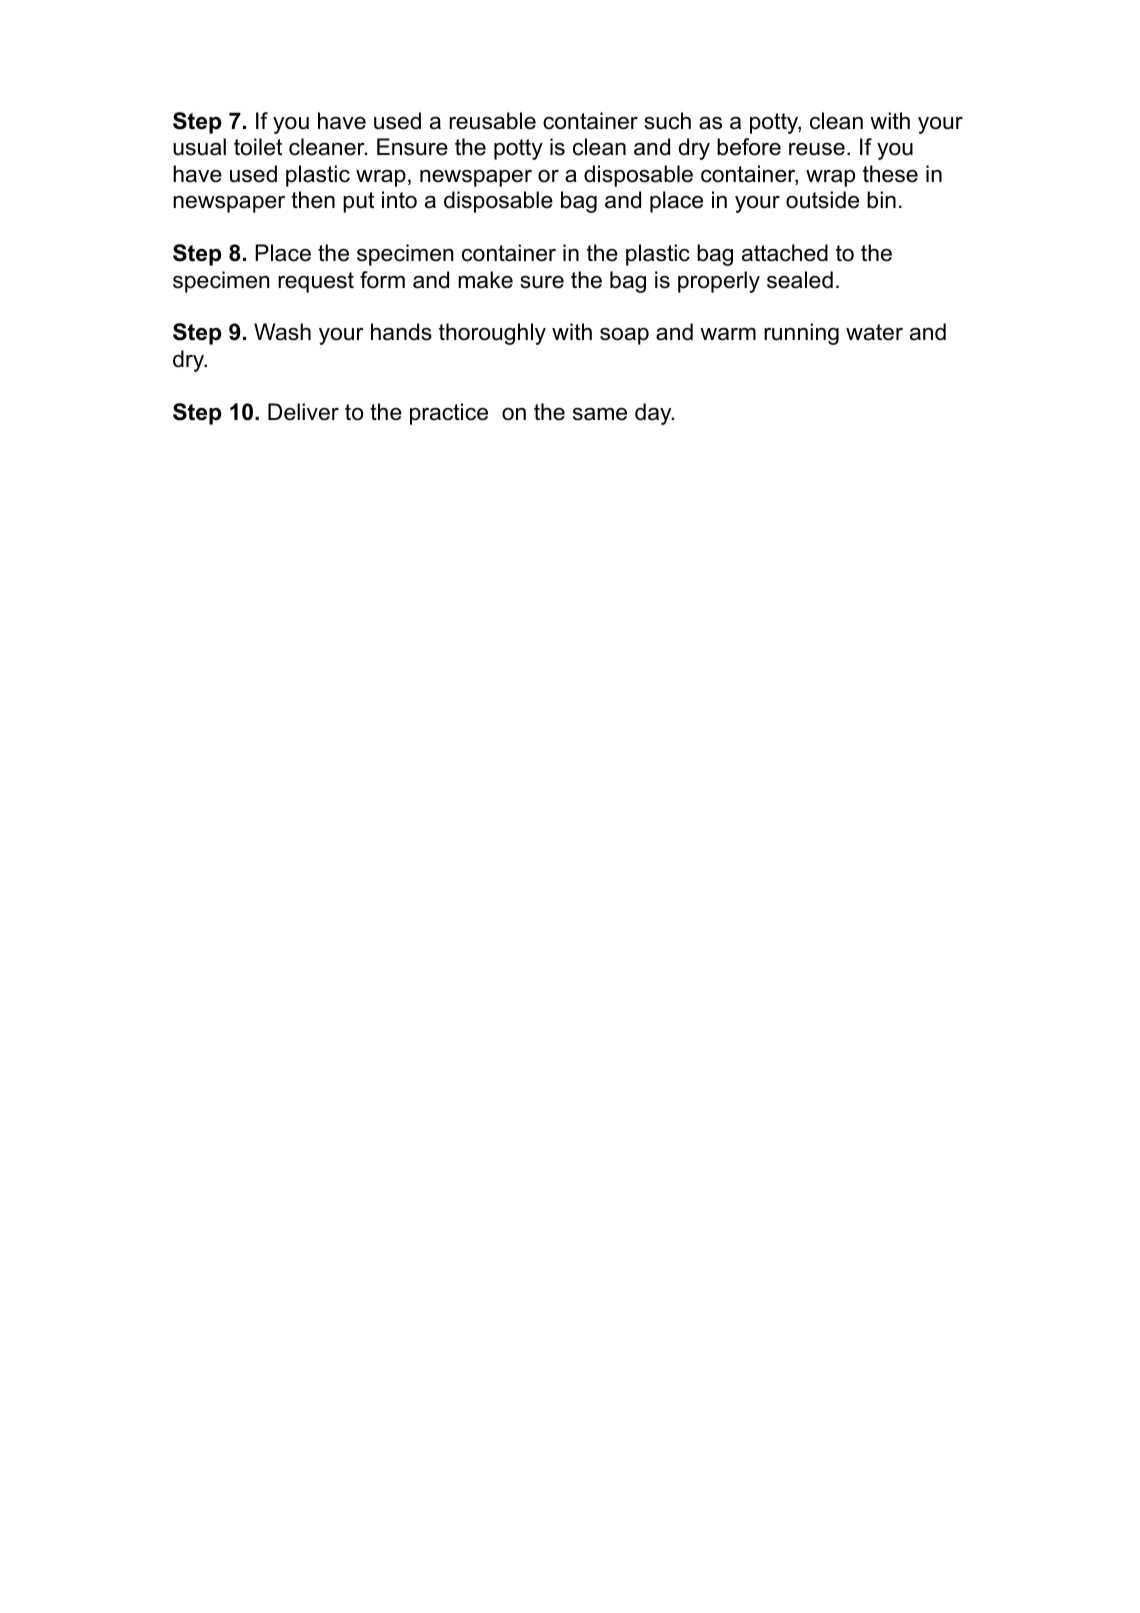  What do you see at coordinates (258, 147) in the screenshot?
I see `toilet` at bounding box center [258, 147].
